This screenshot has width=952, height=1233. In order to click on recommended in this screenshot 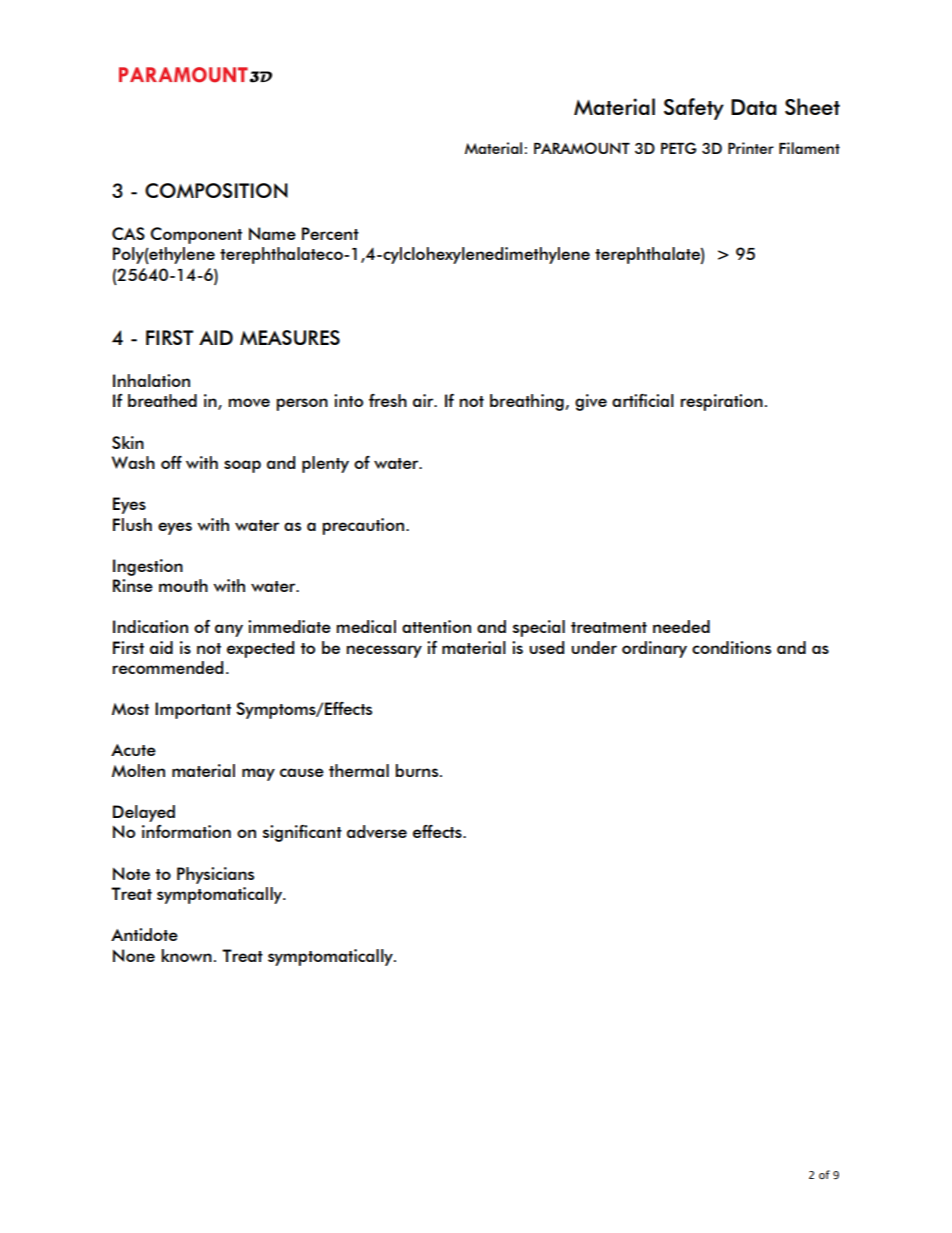, I will do `click(167, 667)`.
